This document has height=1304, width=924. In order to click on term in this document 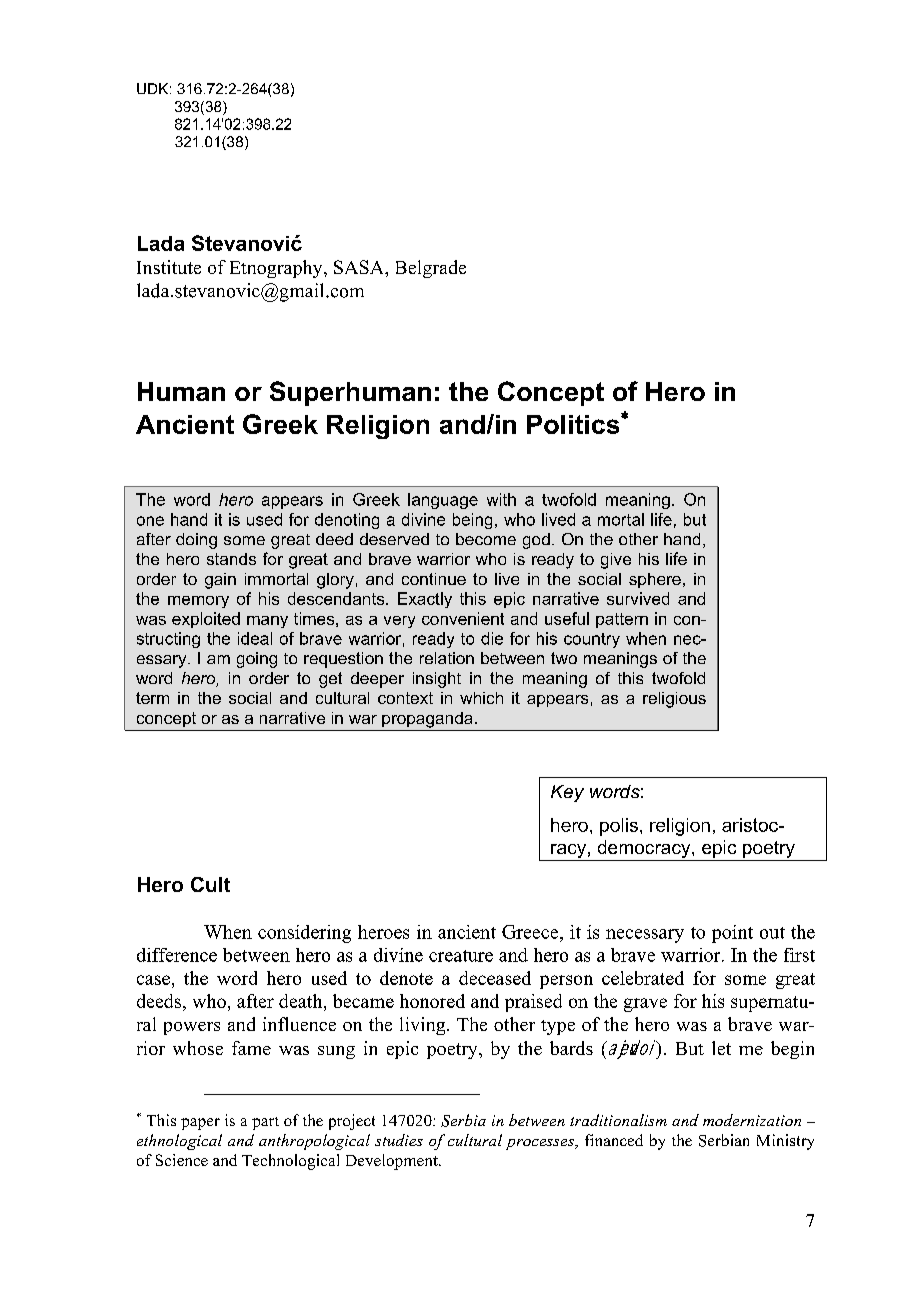, I will do `click(152, 698)`.
